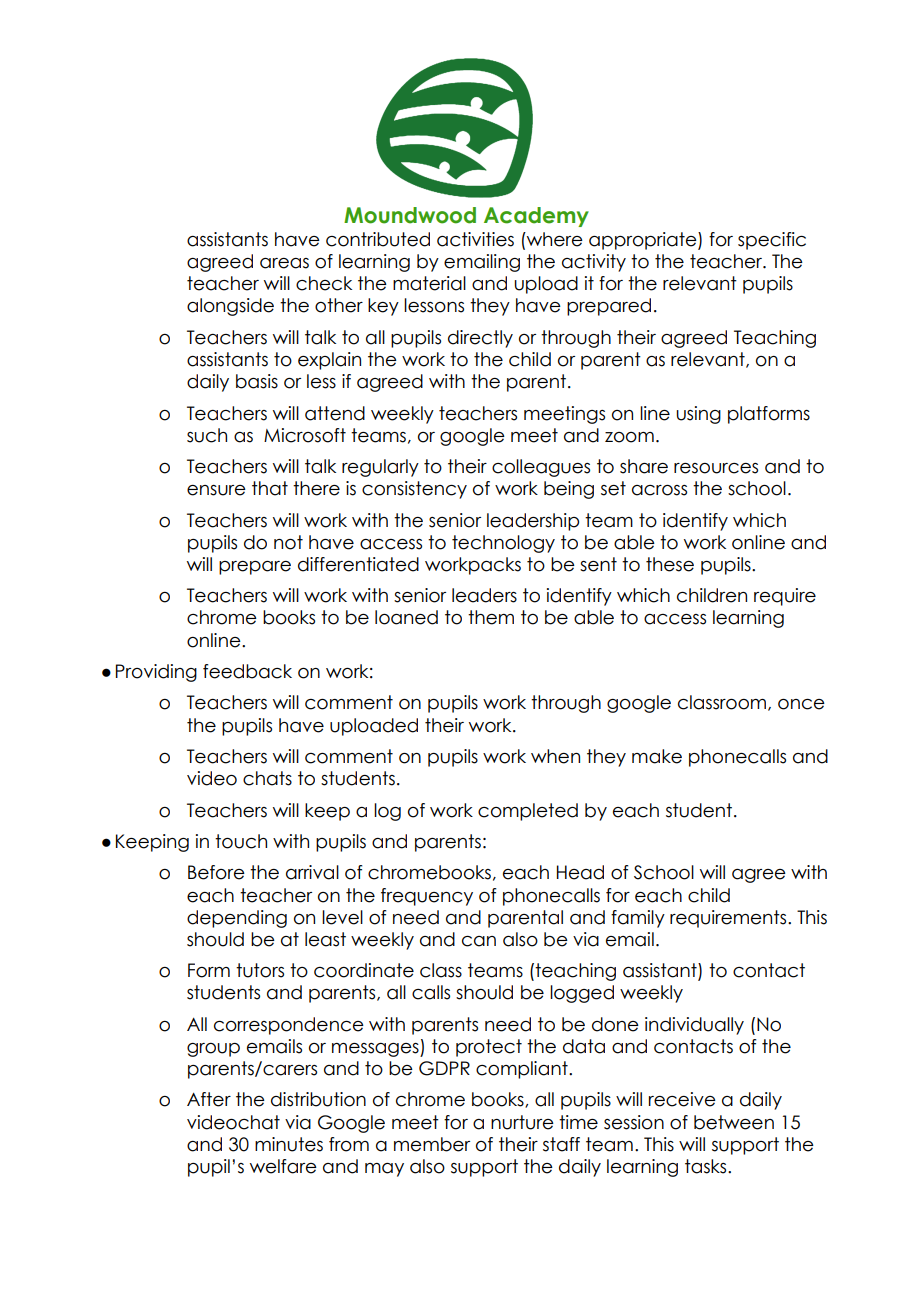 The width and height of the document is (924, 1307). What do you see at coordinates (241, 841) in the document?
I see `touch` at bounding box center [241, 841].
